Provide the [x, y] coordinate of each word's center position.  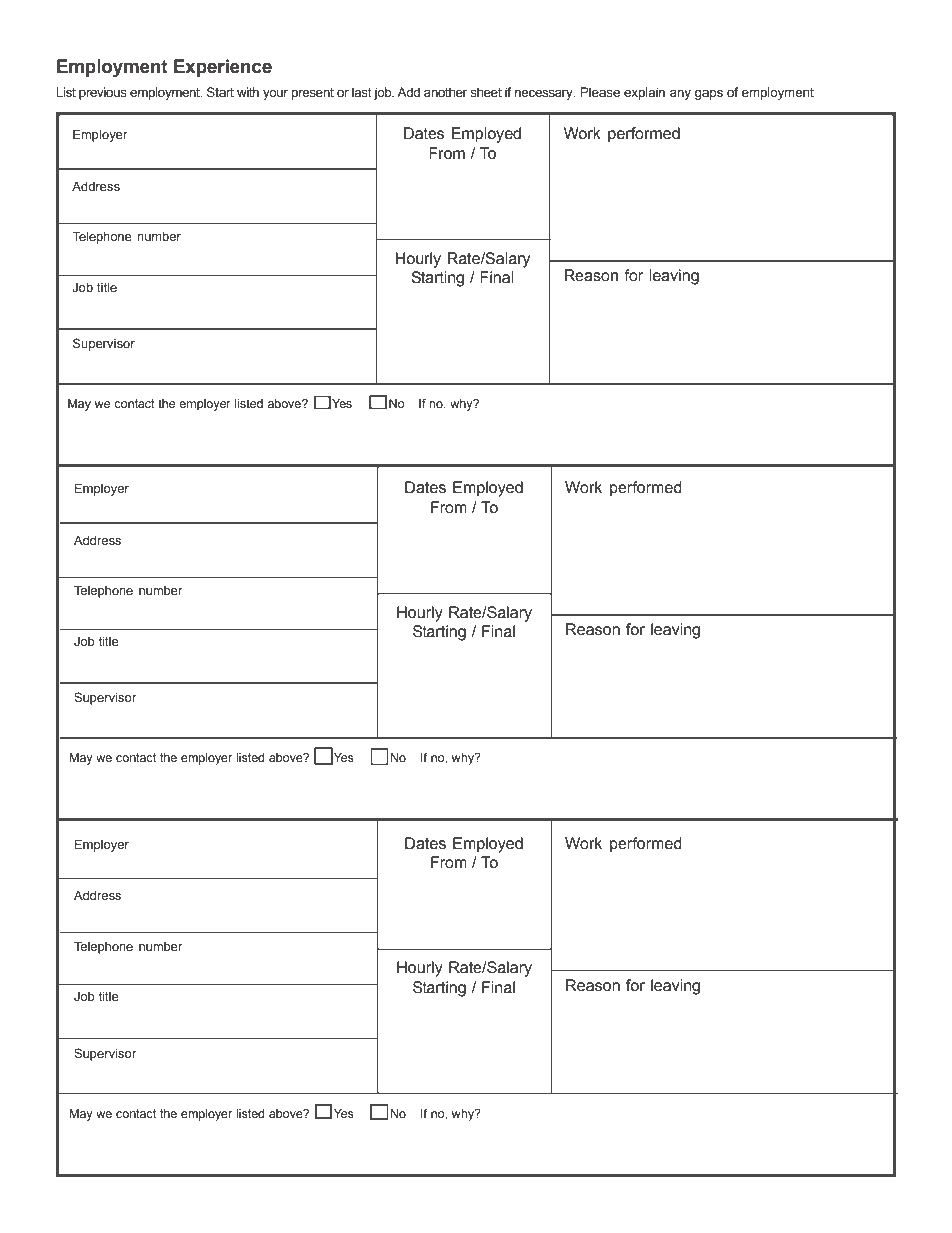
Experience [223, 68]
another [445, 92]
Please [600, 92]
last [362, 92]
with [248, 92]
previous [103, 93]
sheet [486, 92]
